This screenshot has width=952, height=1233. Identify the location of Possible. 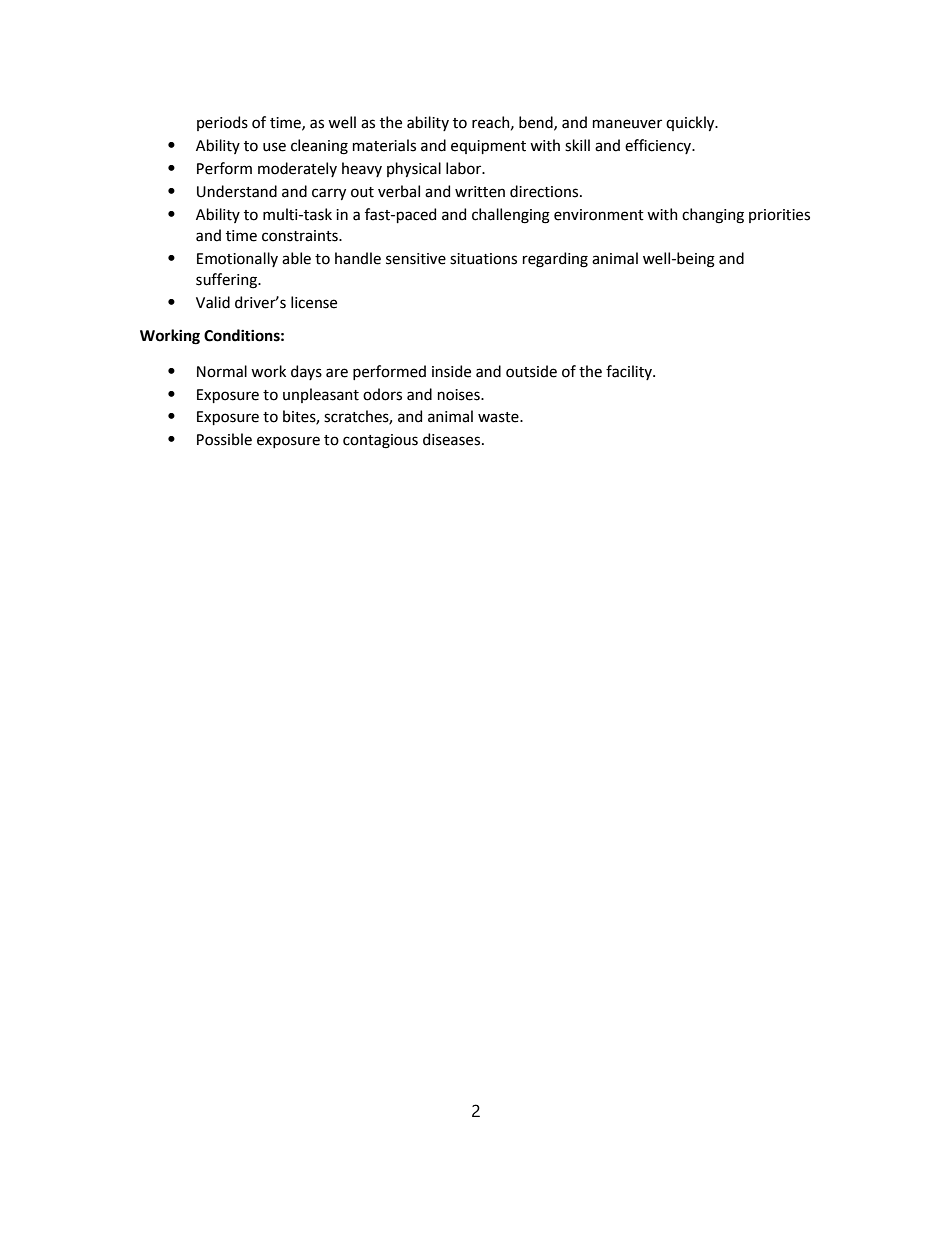
(224, 439).
